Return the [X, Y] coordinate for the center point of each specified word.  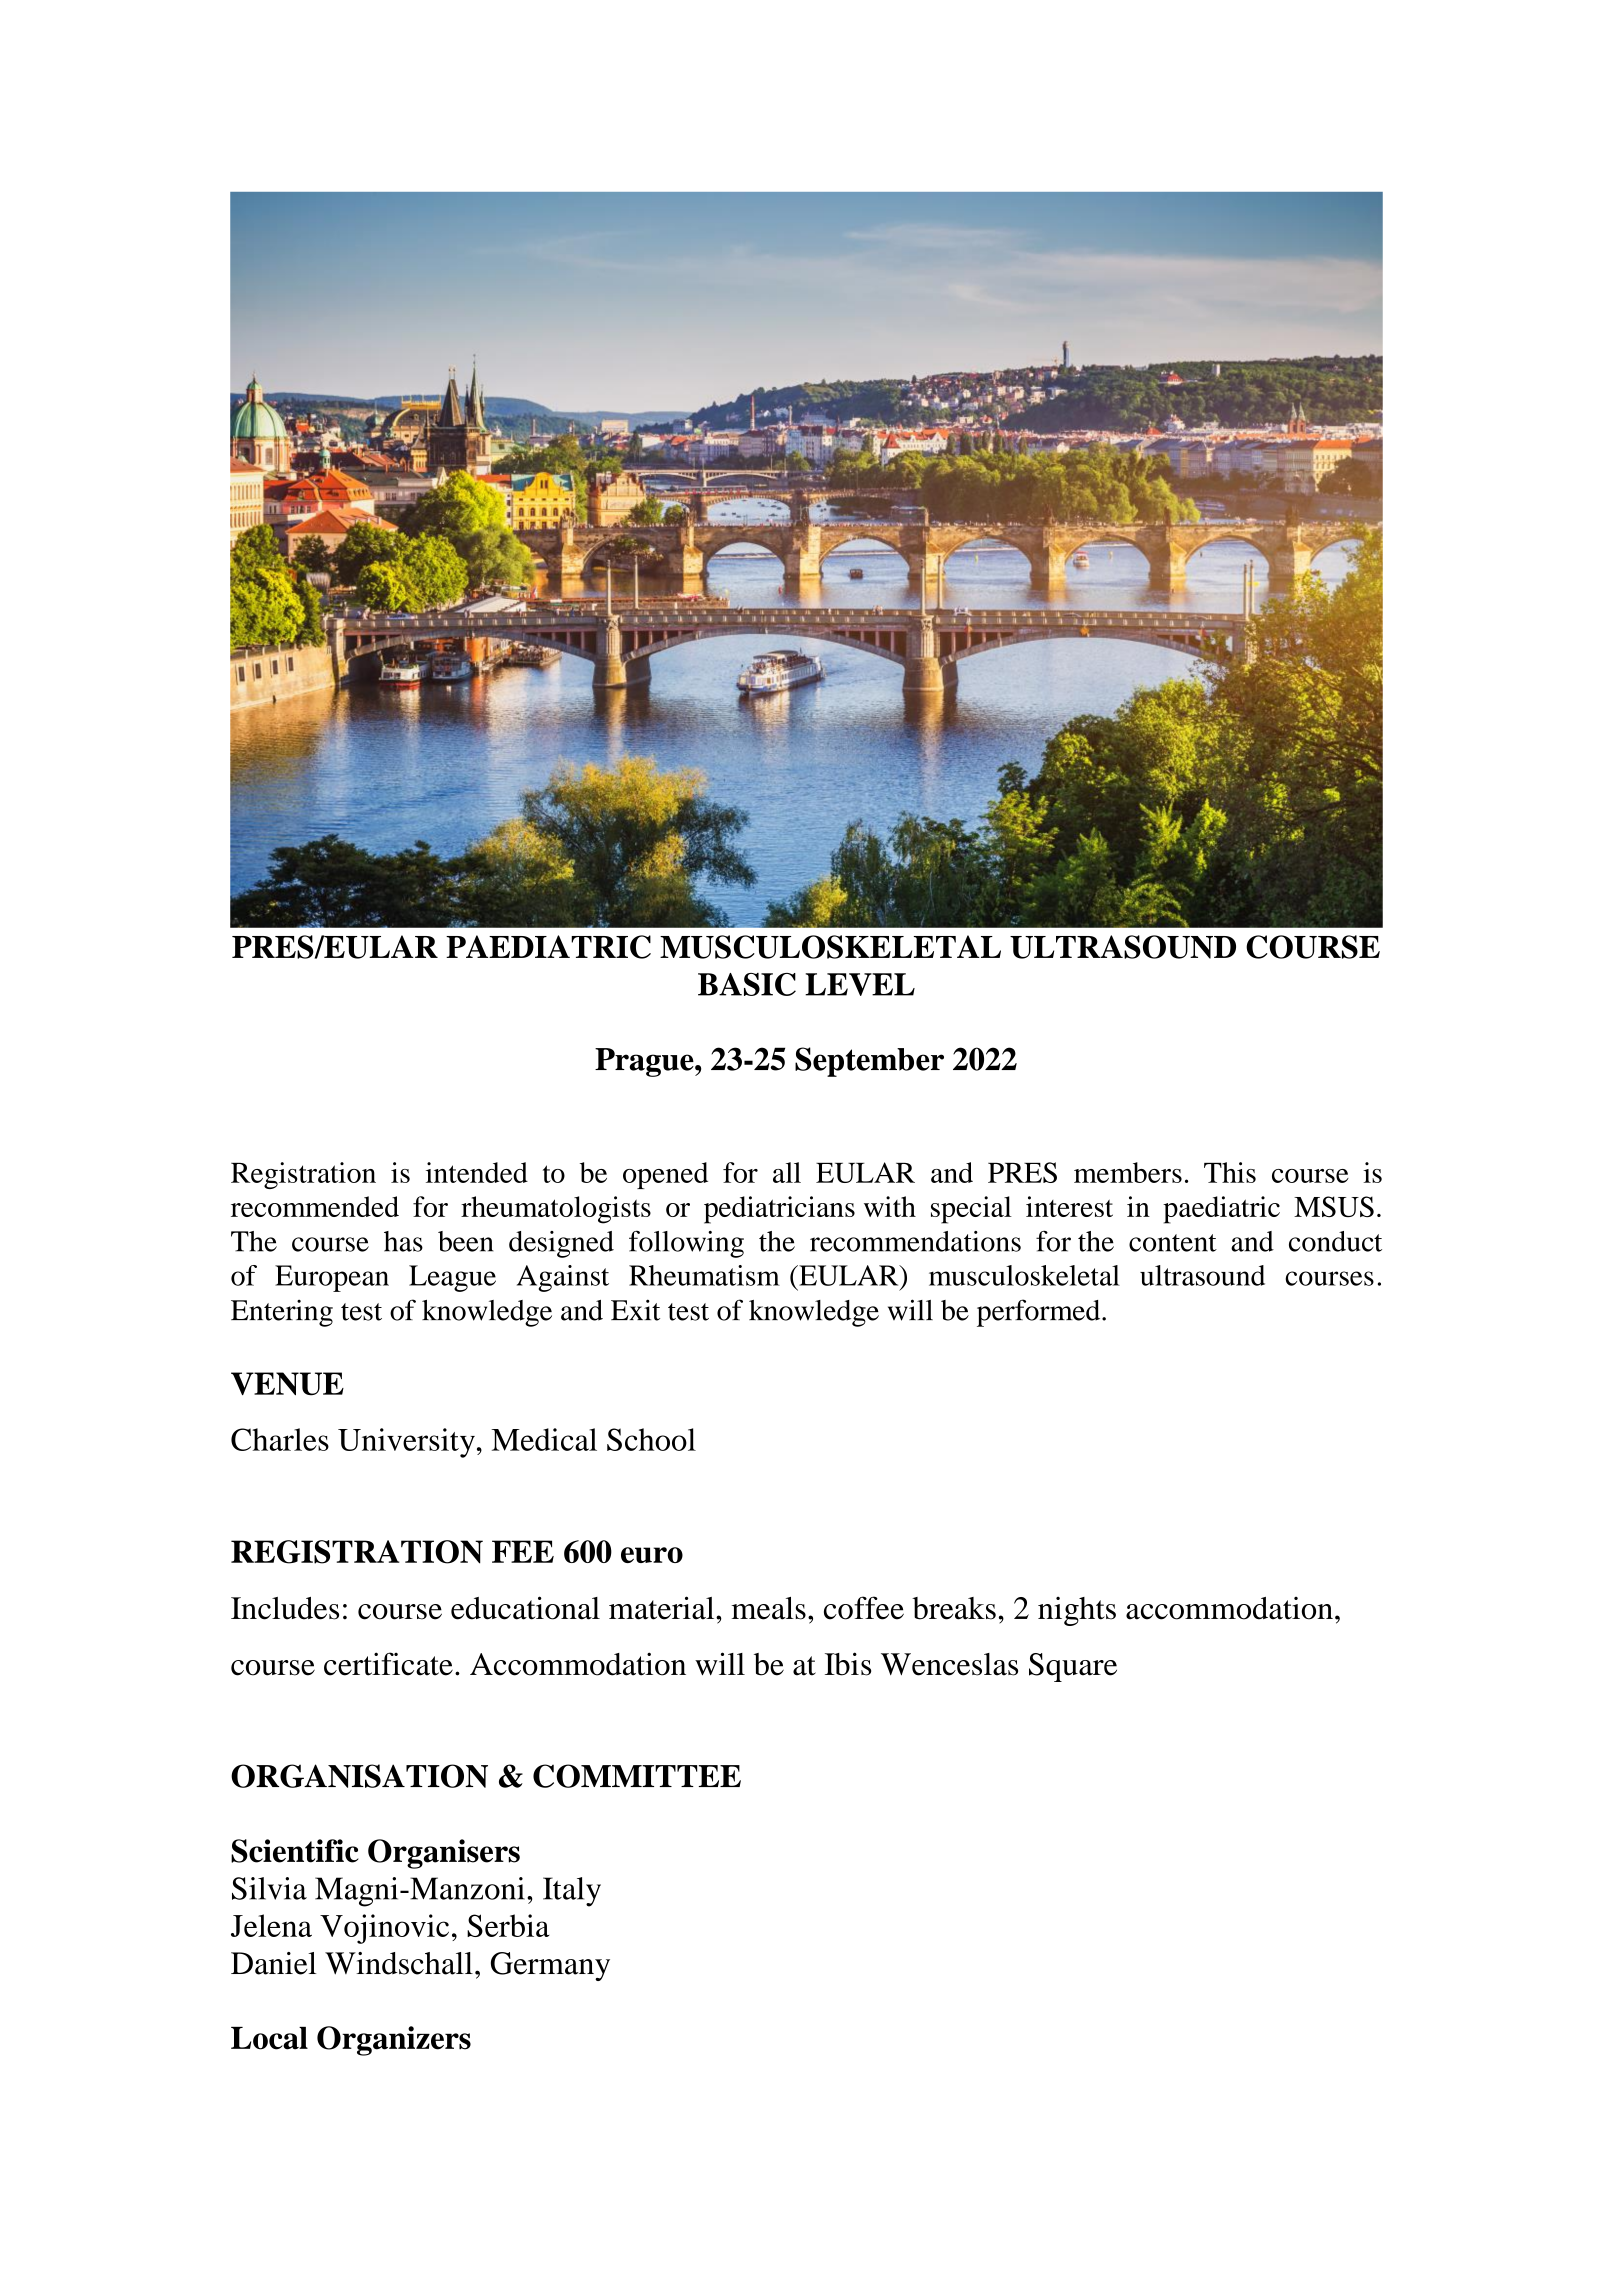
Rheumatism [704, 1275]
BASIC [747, 984]
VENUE [287, 1384]
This [1230, 1172]
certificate [388, 1664]
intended [477, 1172]
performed [1040, 1313]
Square [1073, 1667]
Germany [550, 1966]
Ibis [848, 1664]
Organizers [394, 2041]
